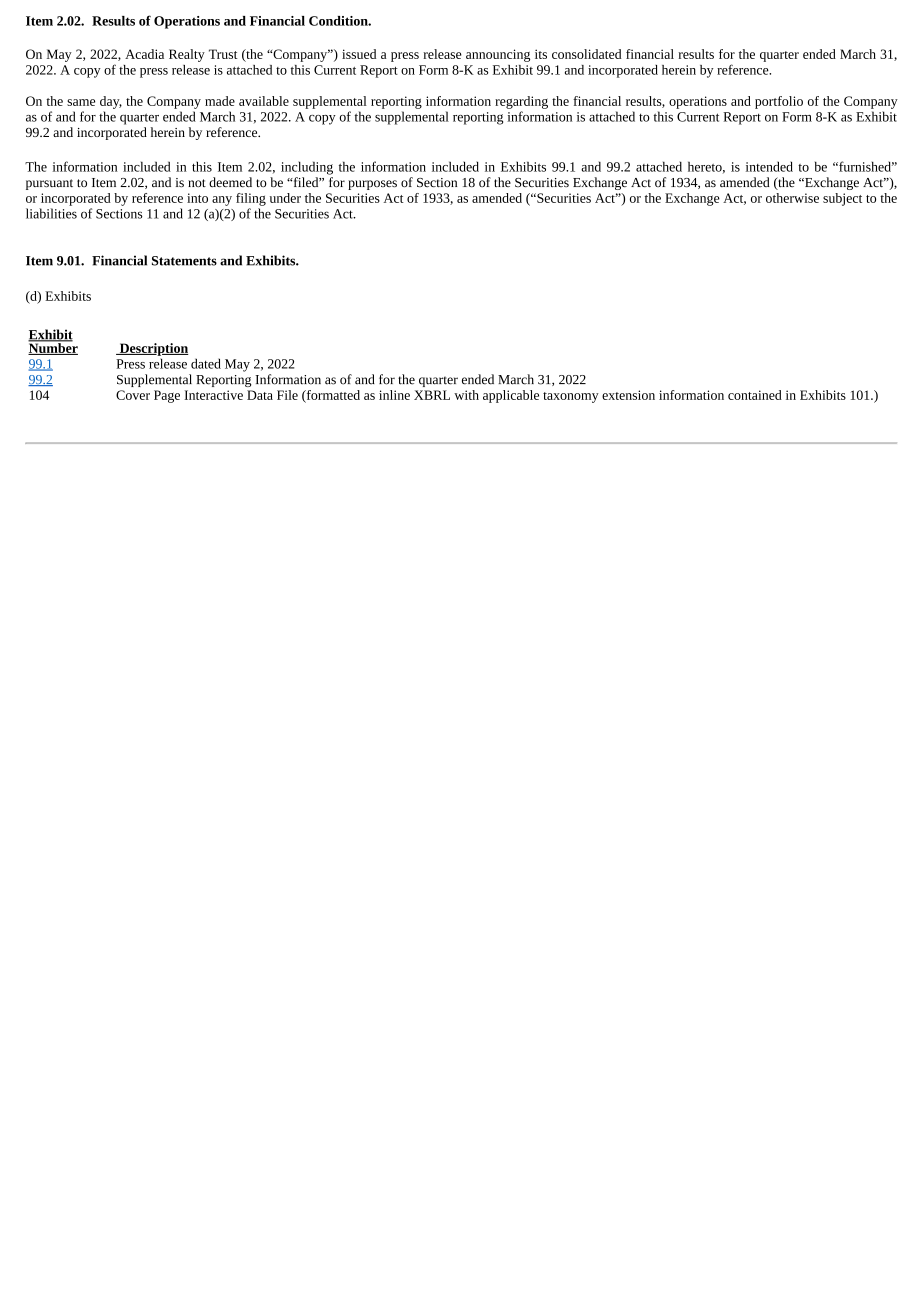  What do you see at coordinates (133, 395) in the document?
I see `Cover` at bounding box center [133, 395].
